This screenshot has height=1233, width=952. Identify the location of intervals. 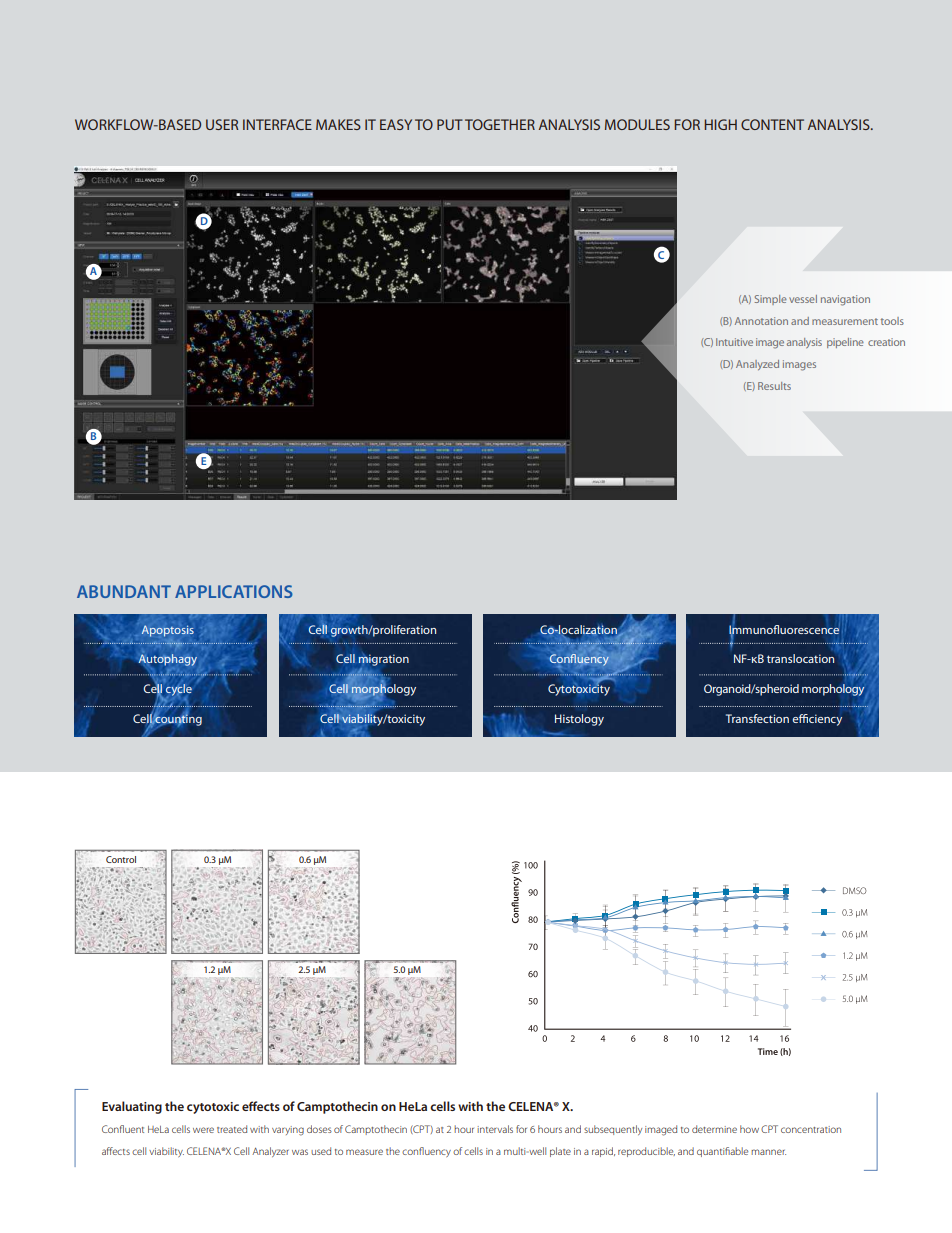
(495, 1129).
